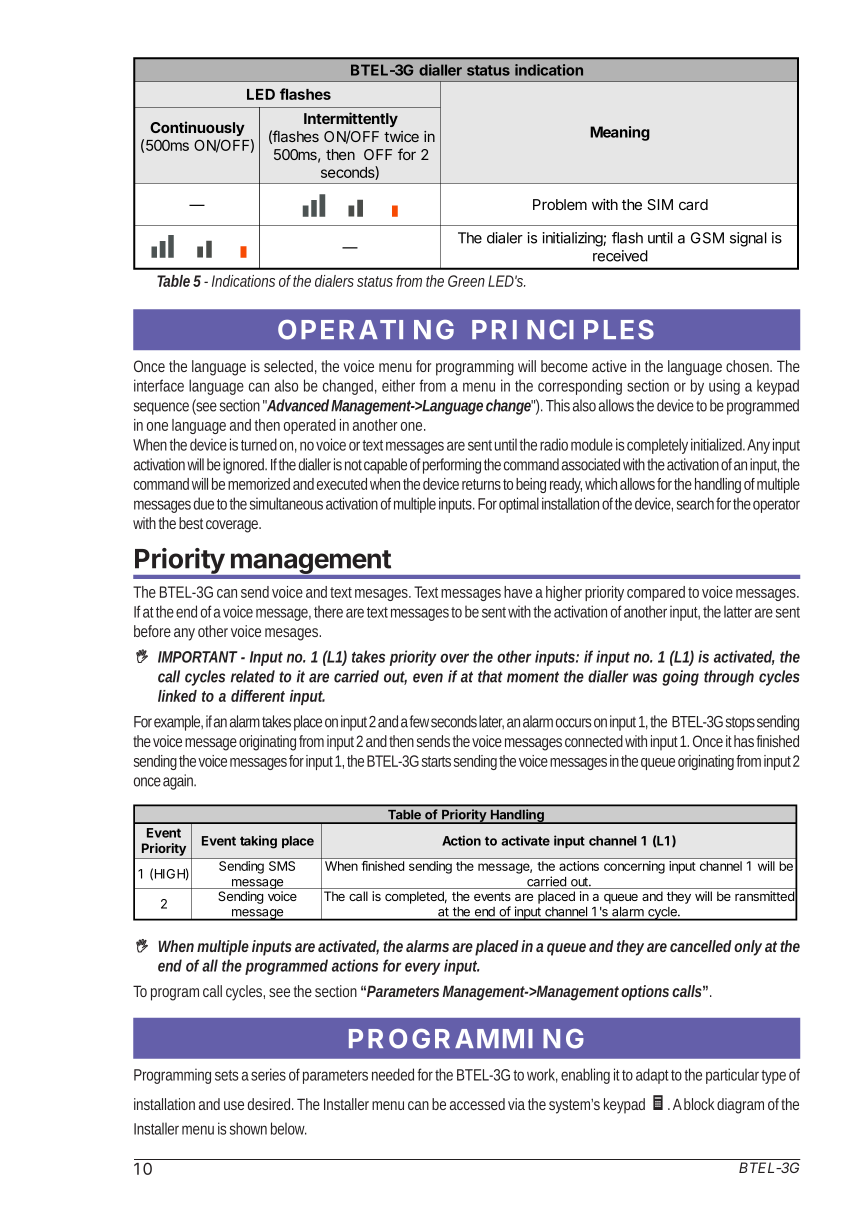 This screenshot has height=1217, width=857. What do you see at coordinates (477, 1104) in the screenshot?
I see `accessed` at bounding box center [477, 1104].
